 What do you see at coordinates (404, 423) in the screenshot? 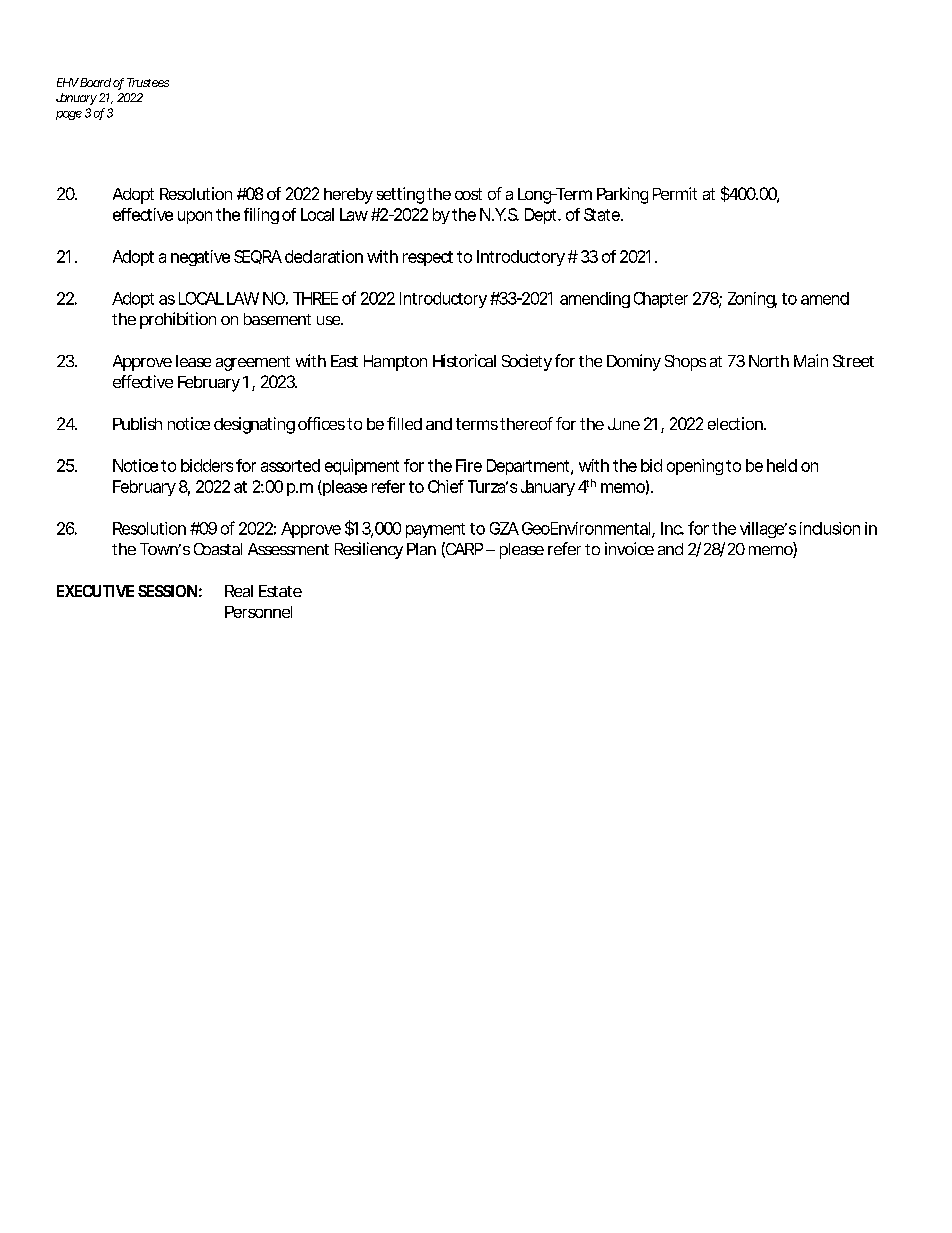
I see `filled` at bounding box center [404, 423].
